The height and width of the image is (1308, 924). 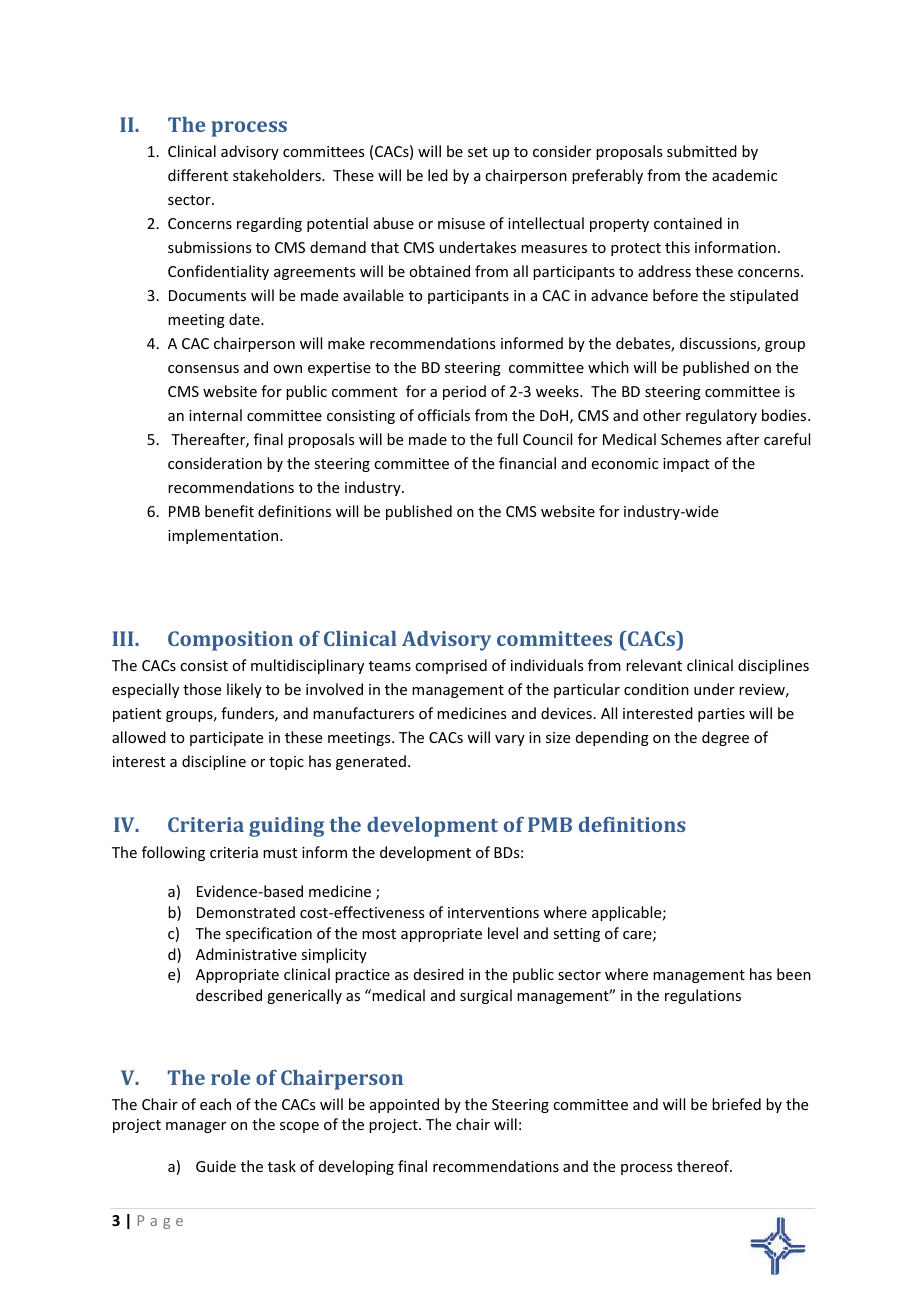 What do you see at coordinates (198, 175) in the image?
I see `different` at bounding box center [198, 175].
